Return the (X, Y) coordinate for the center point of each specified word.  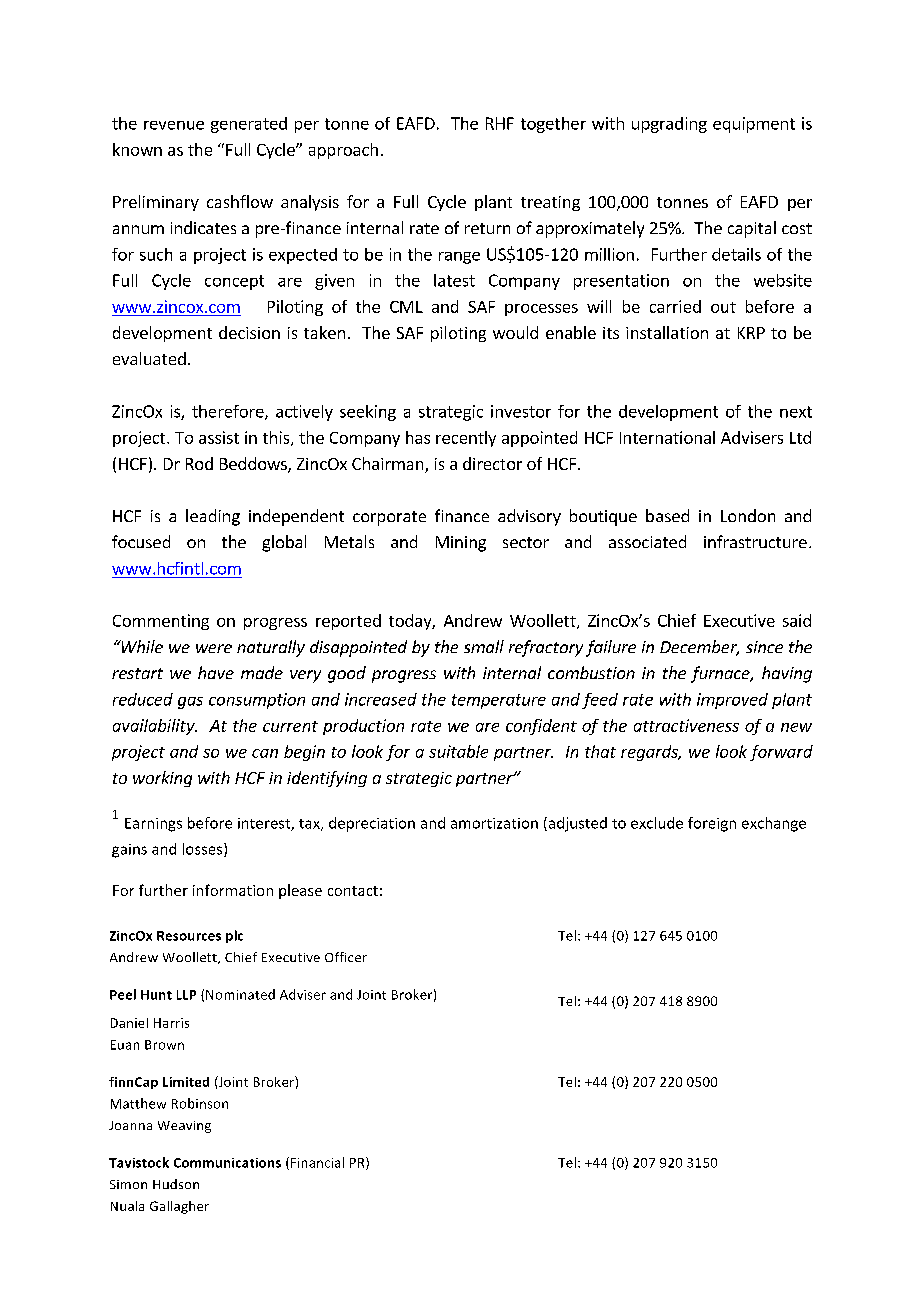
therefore (229, 412)
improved (732, 701)
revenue (174, 125)
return (487, 228)
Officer (346, 957)
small (484, 646)
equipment (754, 125)
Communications (227, 1163)
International (667, 437)
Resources (189, 936)
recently (466, 439)
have (216, 672)
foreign (712, 824)
